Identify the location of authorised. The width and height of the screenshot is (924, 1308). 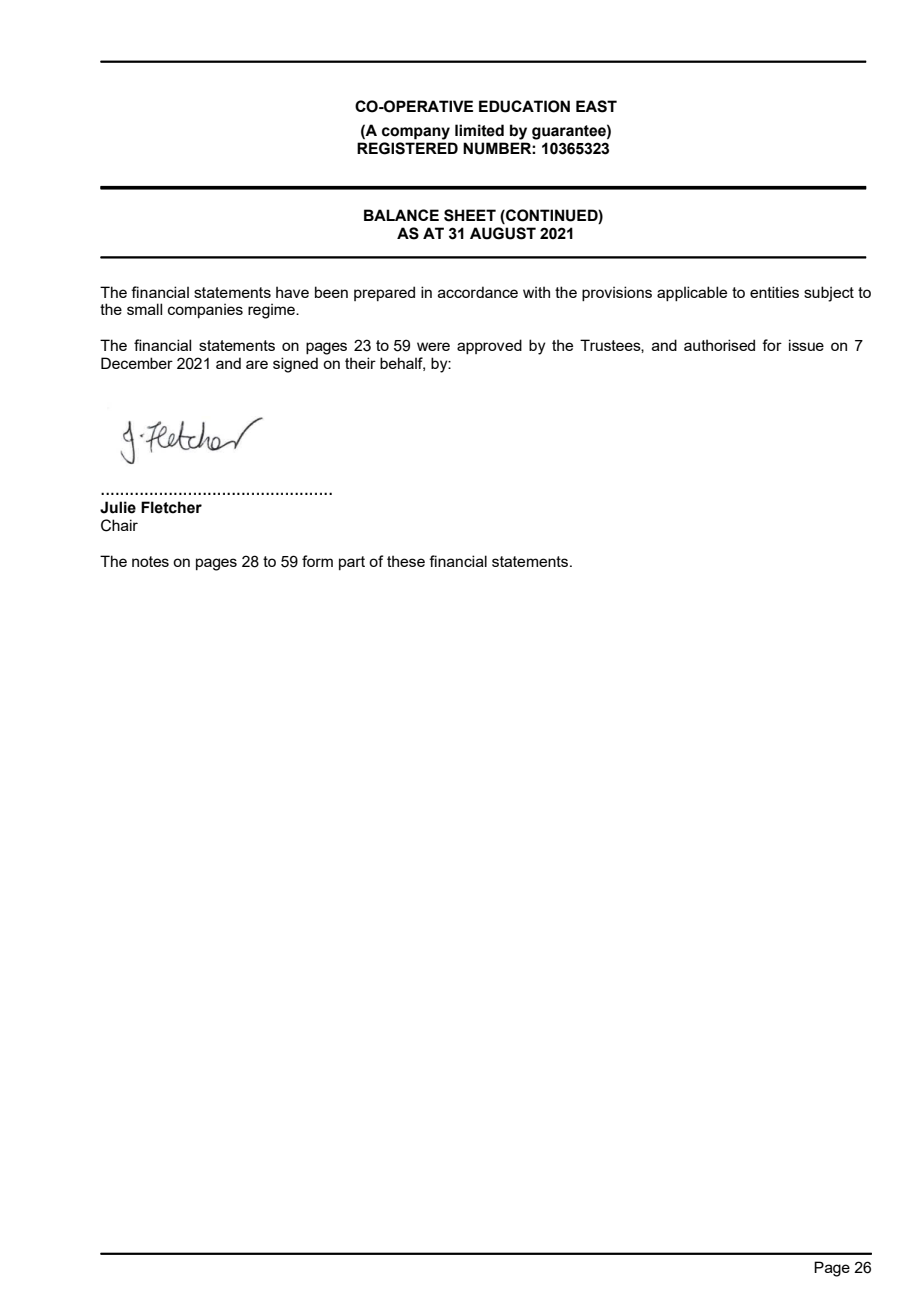
(719, 345).
